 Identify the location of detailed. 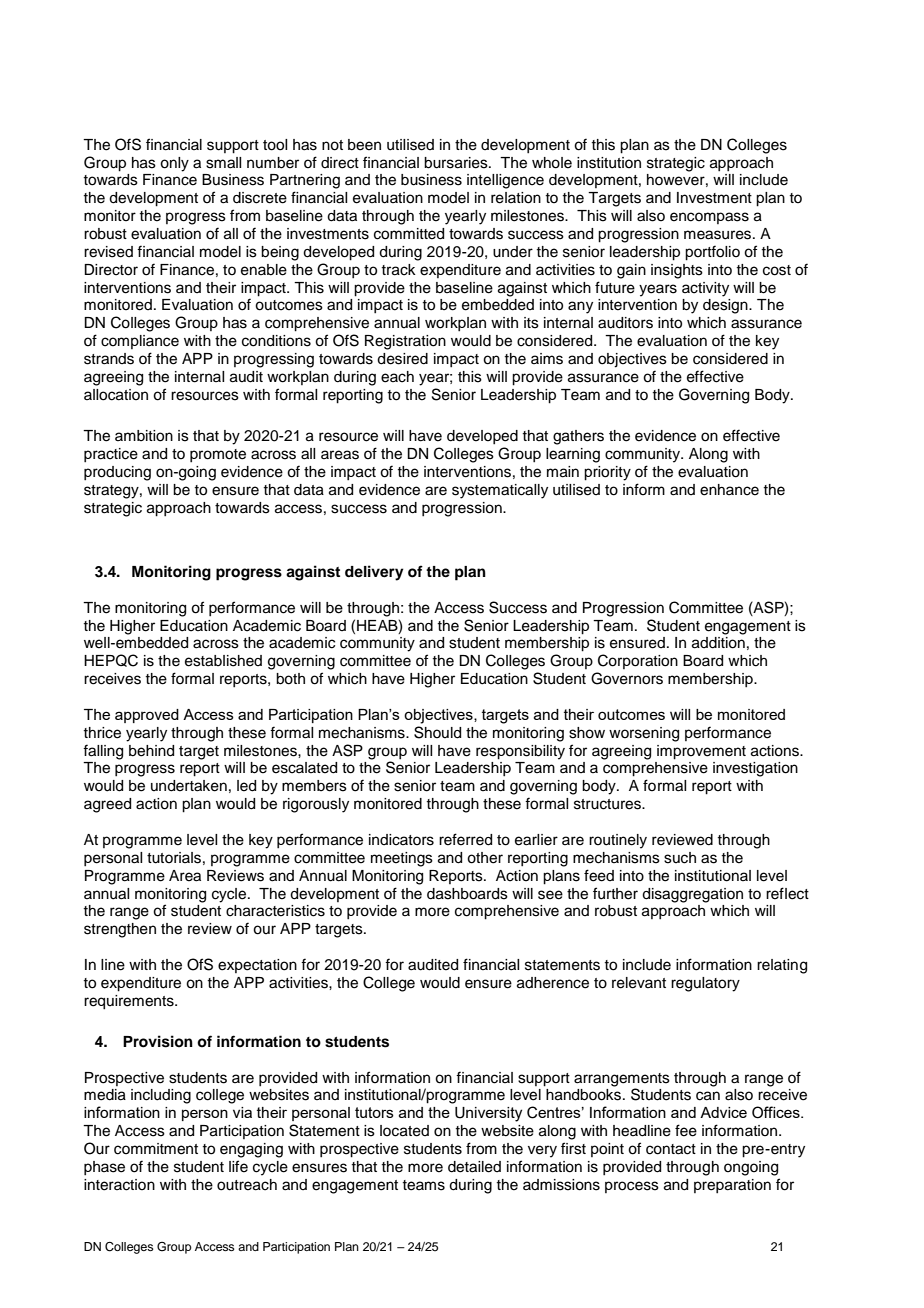
(474, 1167).
